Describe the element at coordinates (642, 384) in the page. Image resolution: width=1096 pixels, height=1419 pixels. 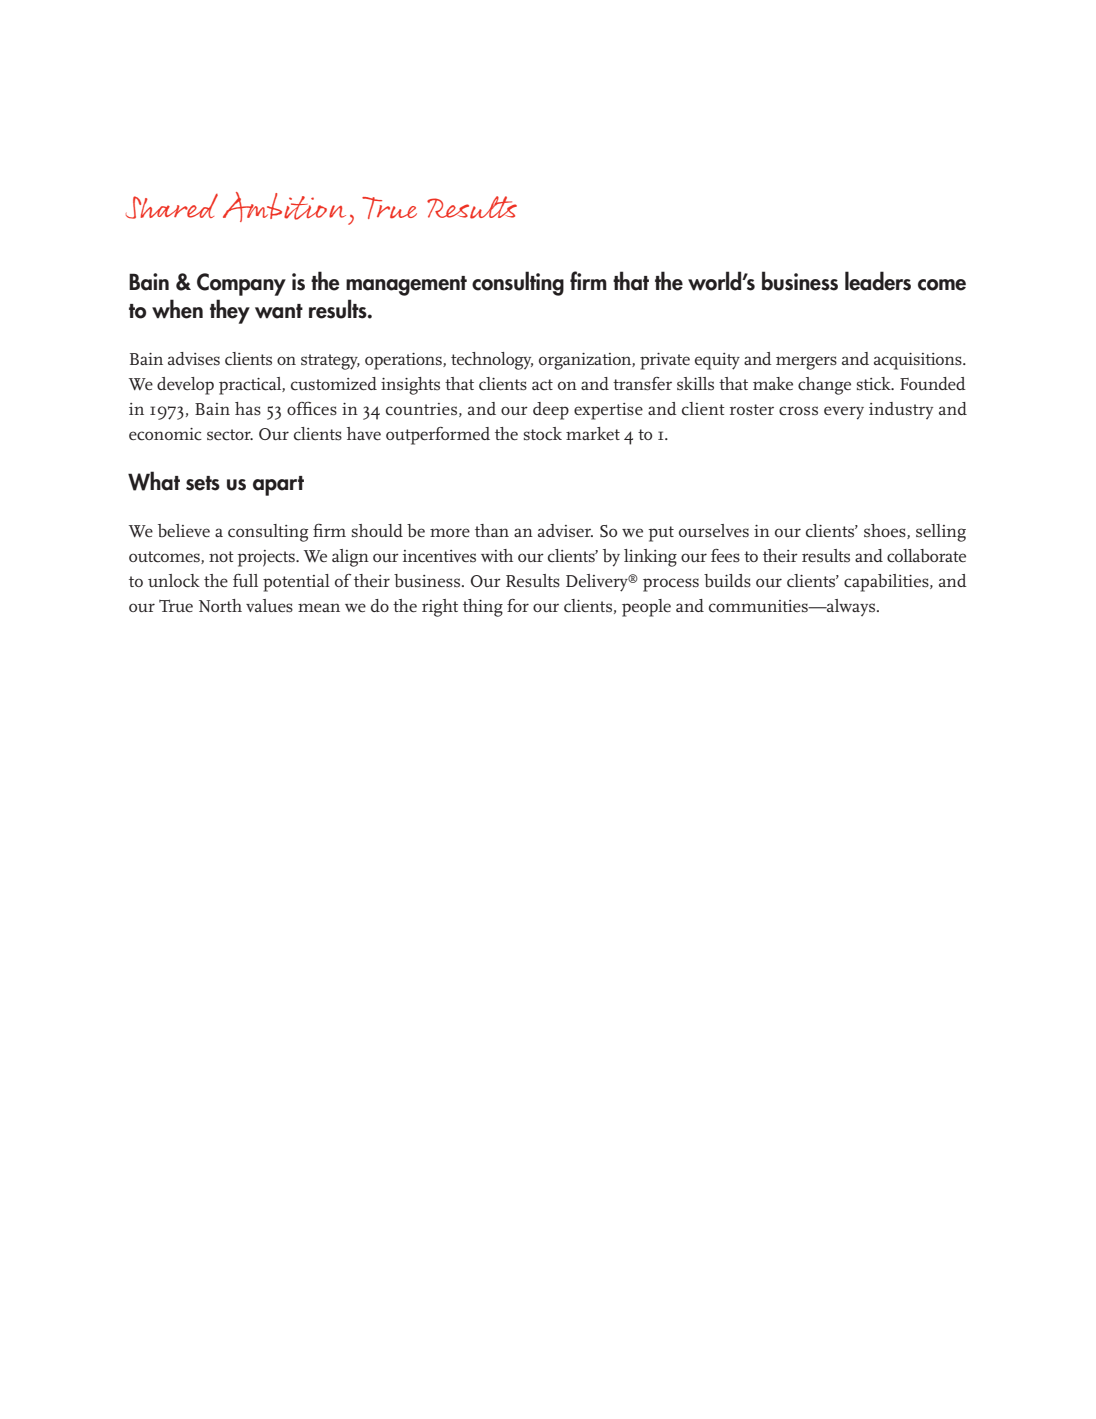
I see `transfer` at that location.
